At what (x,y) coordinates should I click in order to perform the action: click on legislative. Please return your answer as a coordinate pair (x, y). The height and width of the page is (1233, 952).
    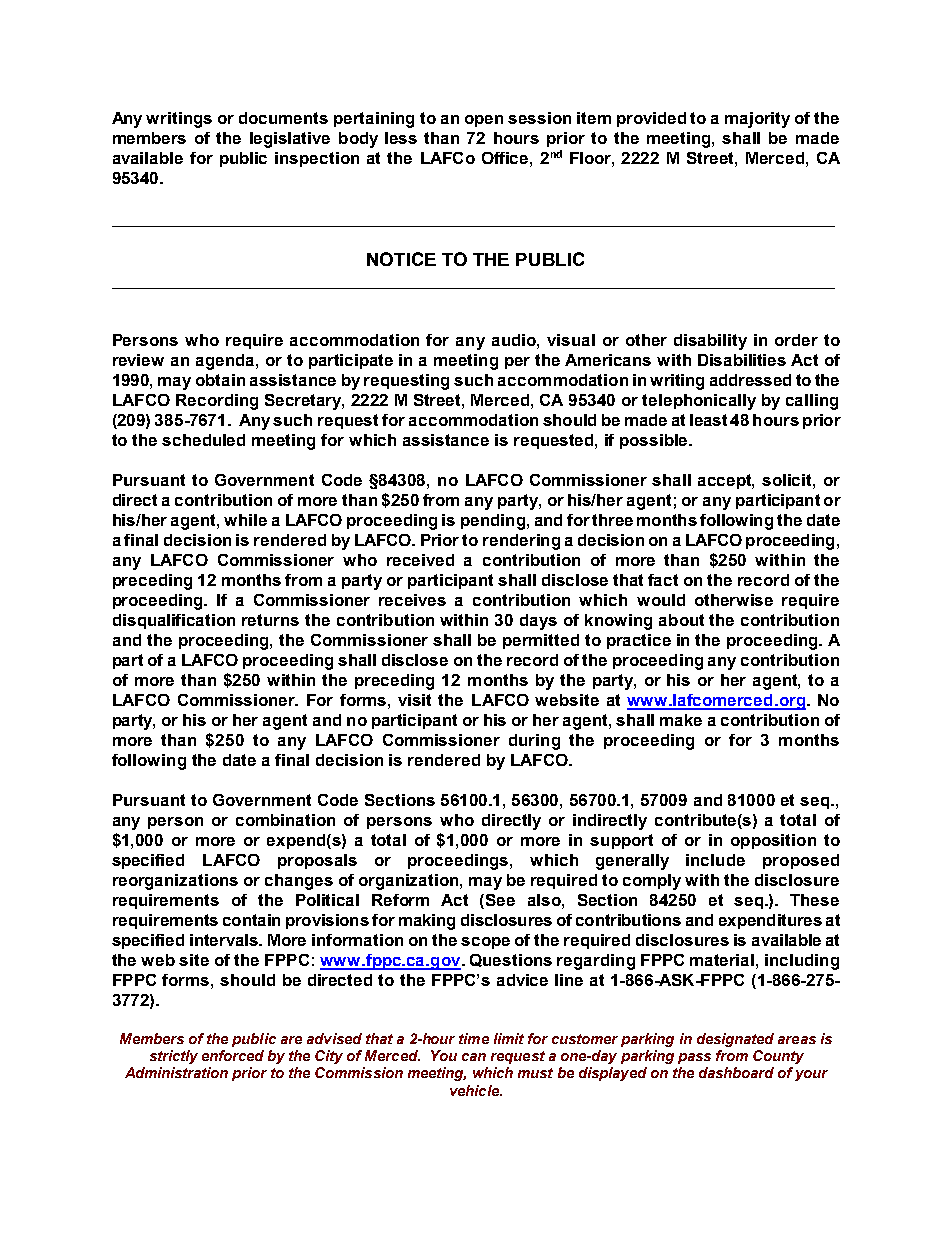
    Looking at the image, I should click on (290, 140).
